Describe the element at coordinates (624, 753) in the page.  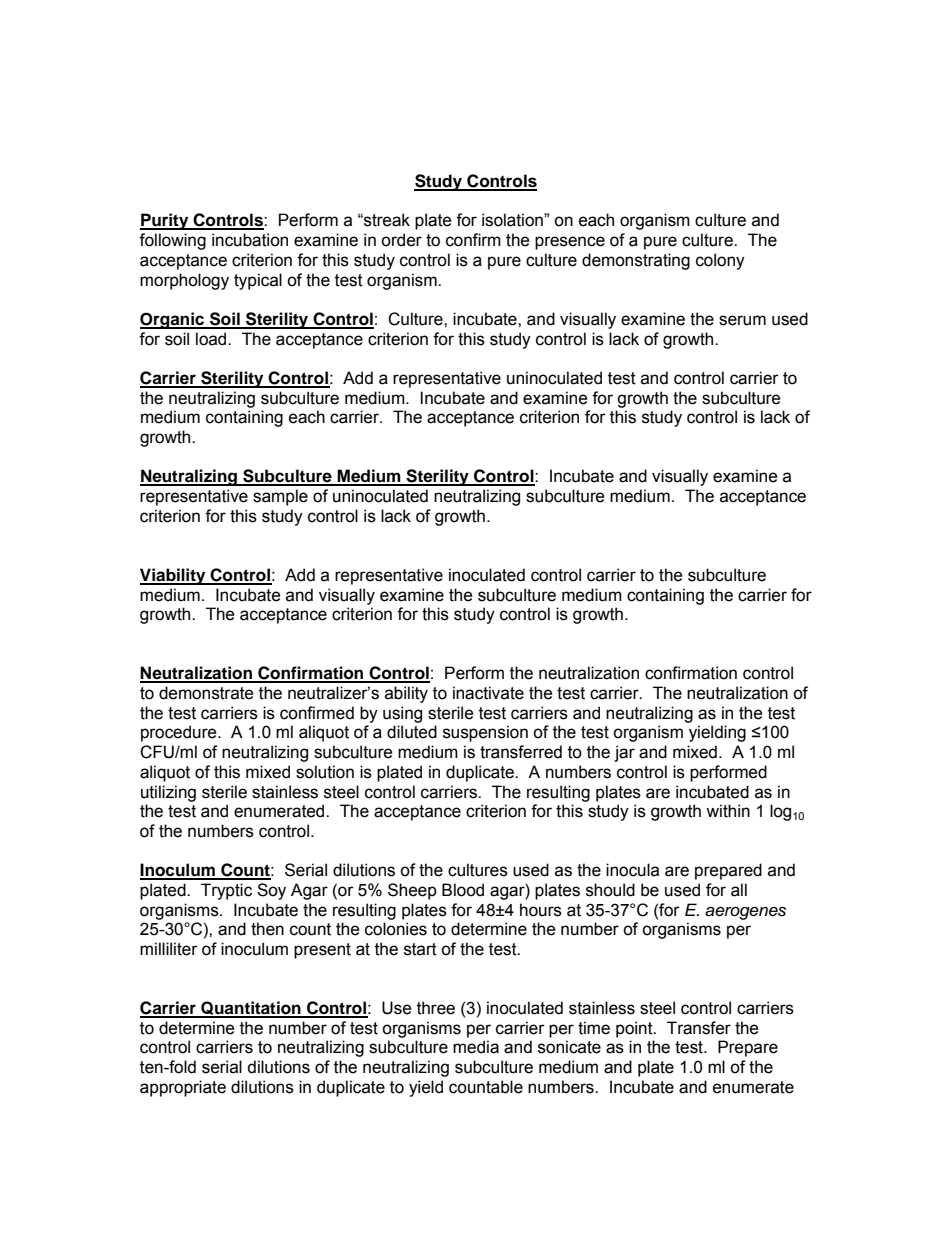
I see `jar` at that location.
